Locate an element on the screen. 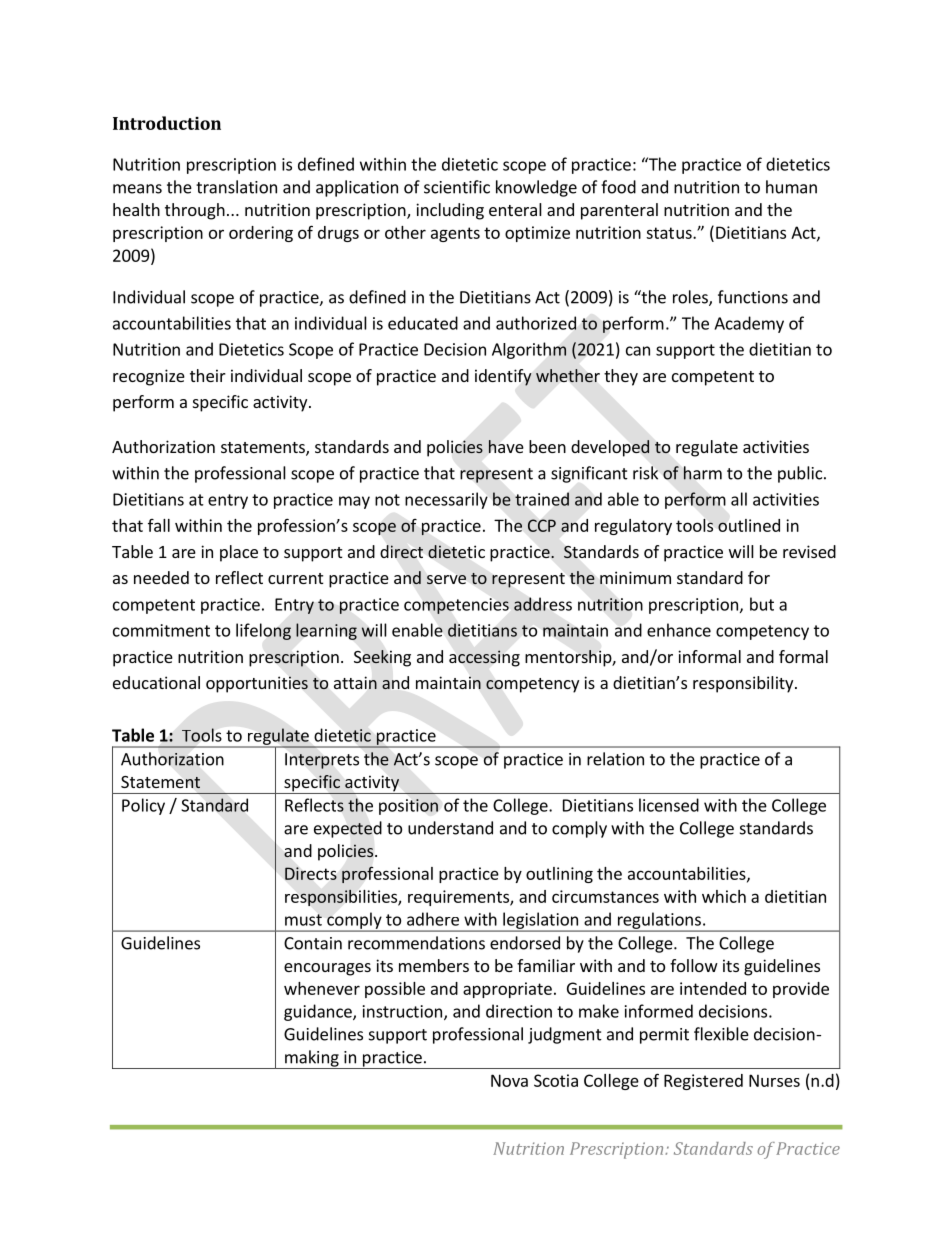 This screenshot has height=1233, width=952. human is located at coordinates (791, 187).
